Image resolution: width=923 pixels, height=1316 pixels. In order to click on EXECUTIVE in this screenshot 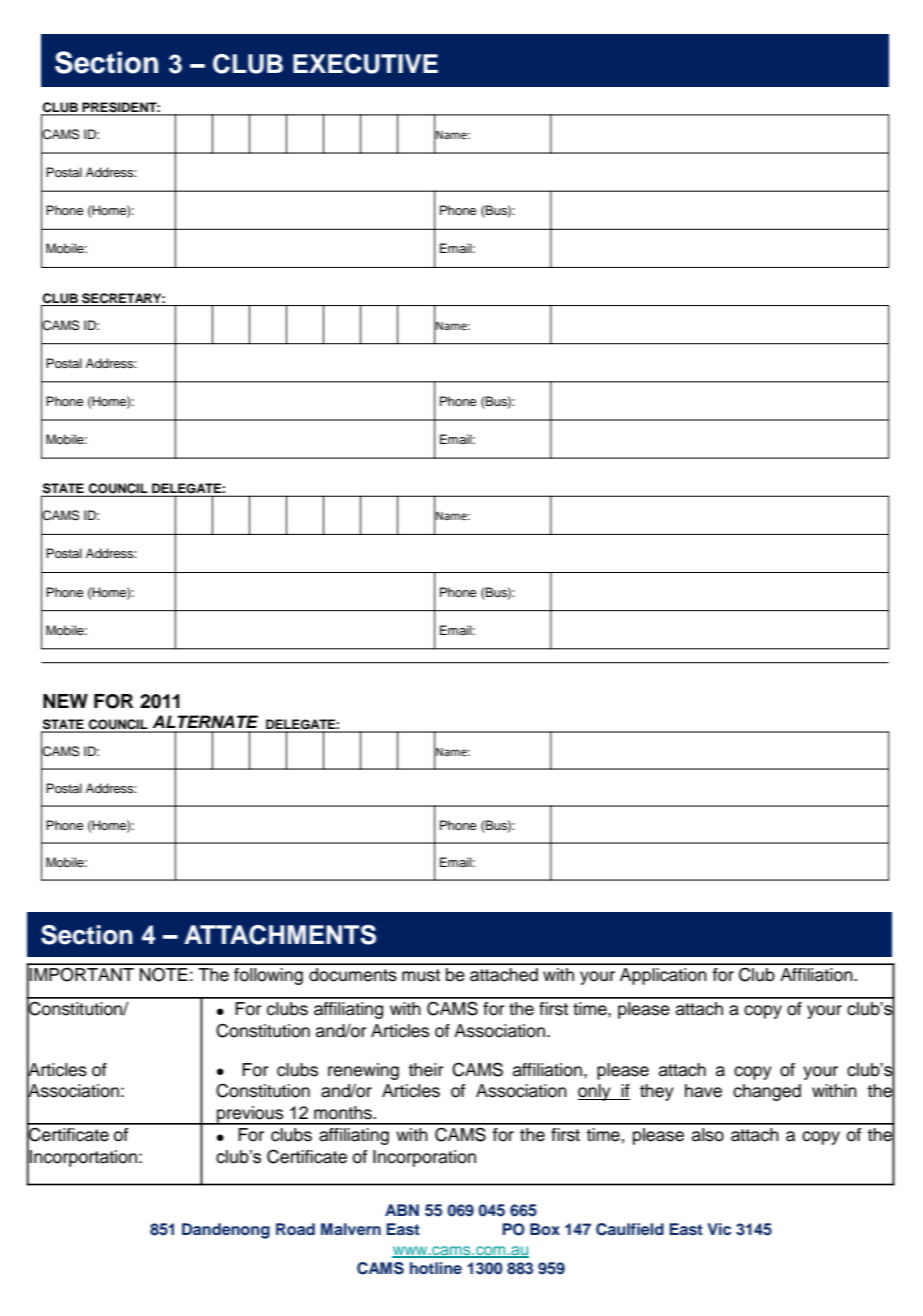, I will do `click(365, 64)`.
